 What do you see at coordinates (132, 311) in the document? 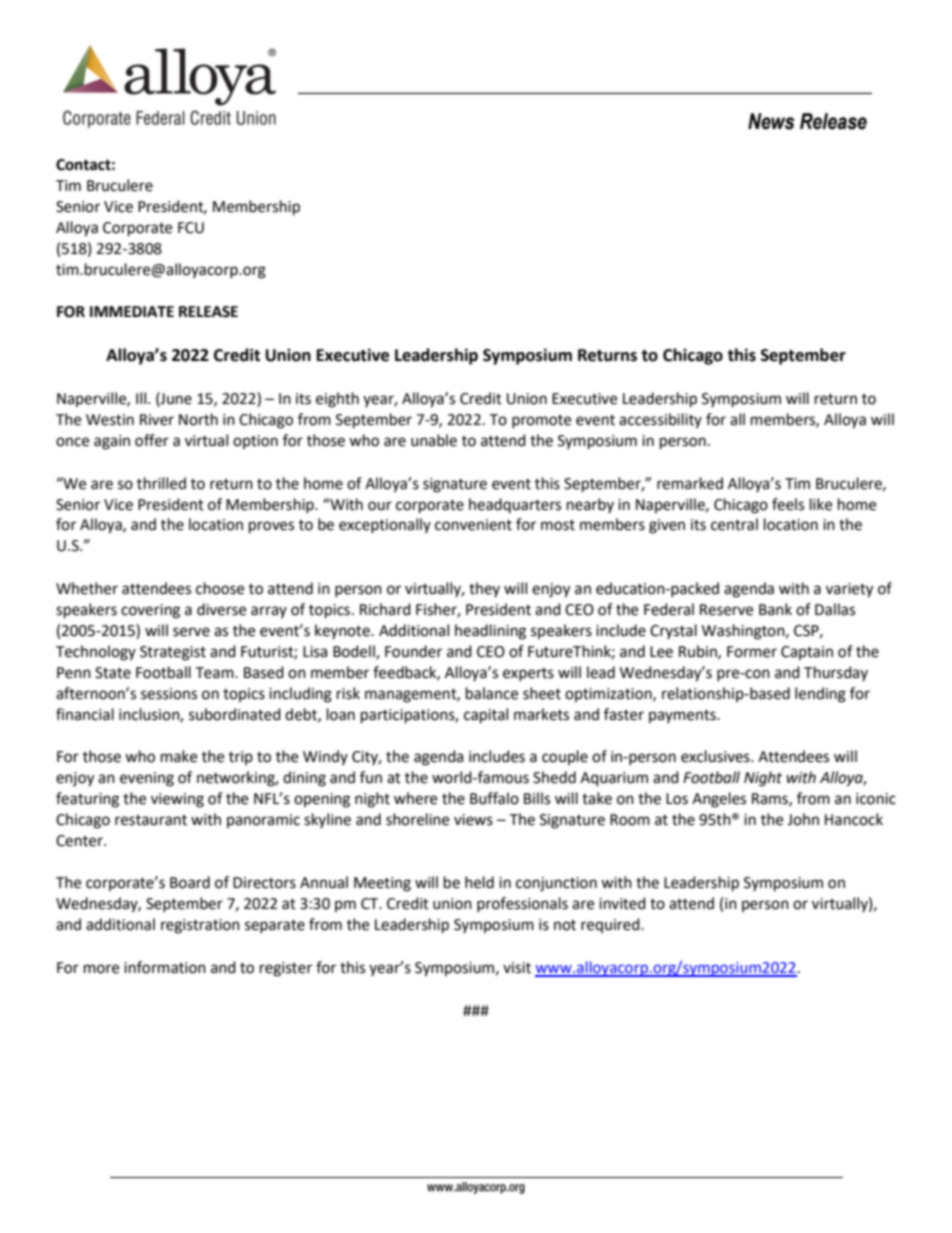
I see `IMMEDIATE` at bounding box center [132, 311].
